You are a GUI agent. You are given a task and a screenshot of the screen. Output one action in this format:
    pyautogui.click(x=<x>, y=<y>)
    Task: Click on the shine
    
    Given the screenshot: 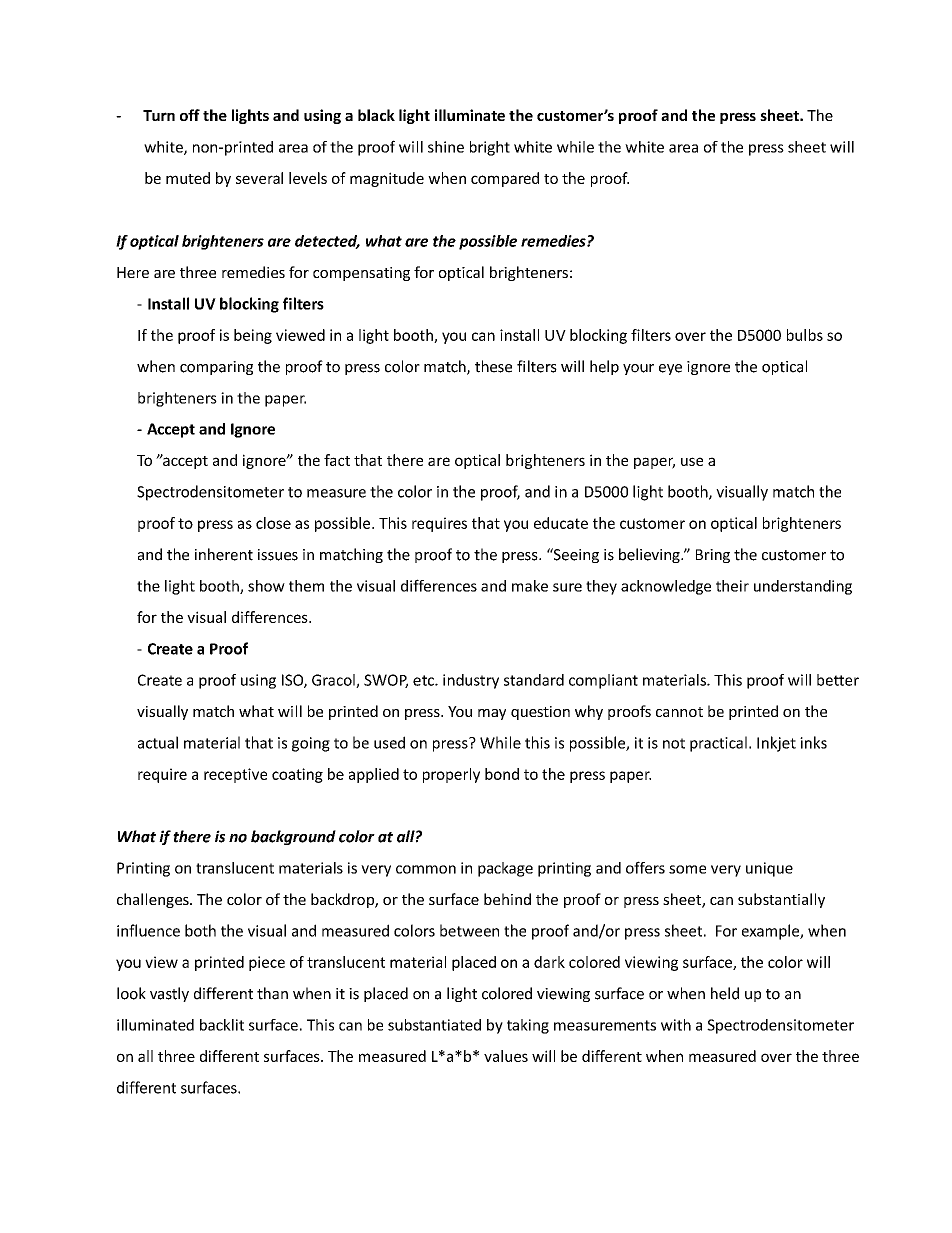 What is the action you would take?
    pyautogui.click(x=446, y=147)
